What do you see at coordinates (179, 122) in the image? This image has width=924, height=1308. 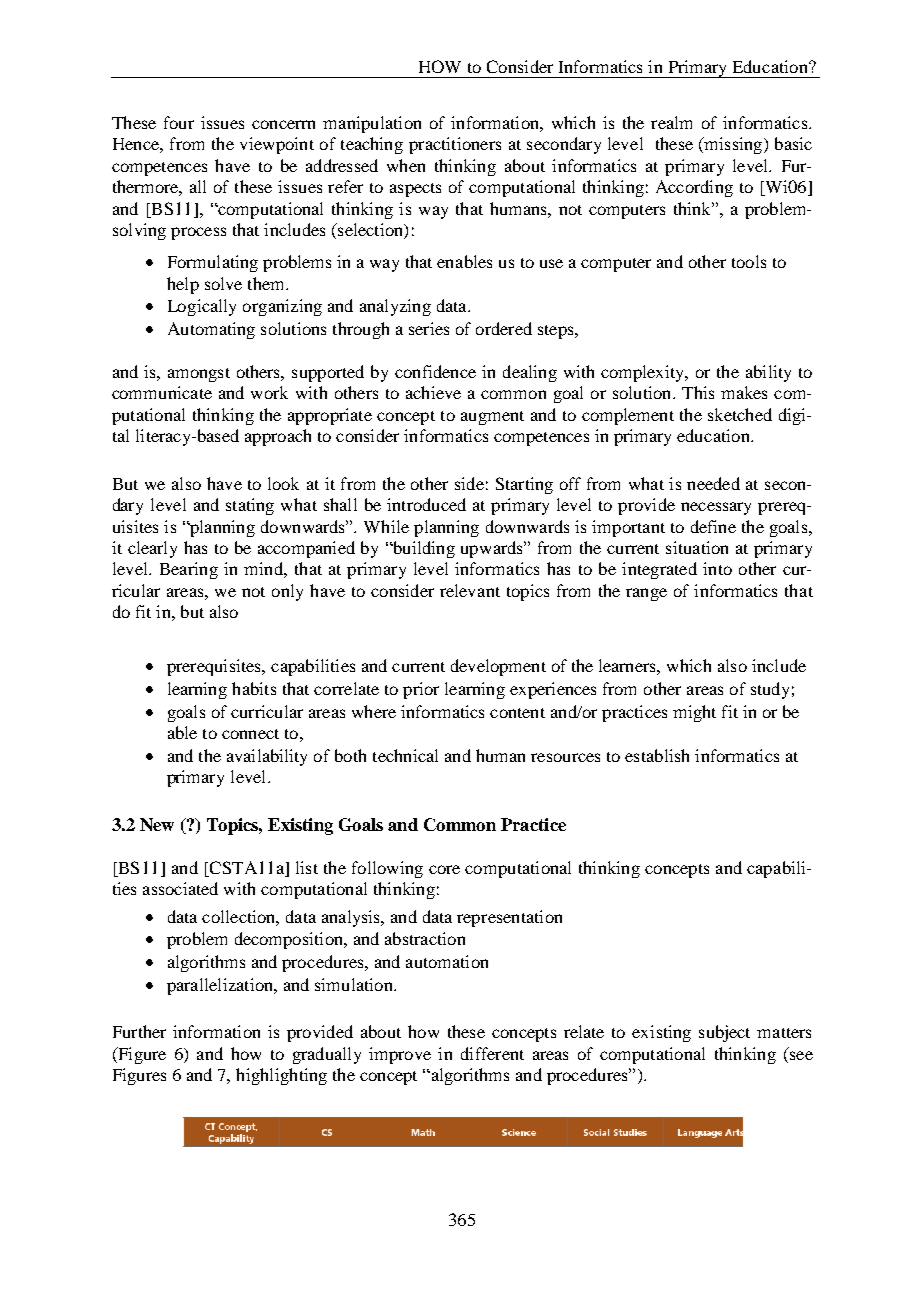 I see `four` at bounding box center [179, 122].
